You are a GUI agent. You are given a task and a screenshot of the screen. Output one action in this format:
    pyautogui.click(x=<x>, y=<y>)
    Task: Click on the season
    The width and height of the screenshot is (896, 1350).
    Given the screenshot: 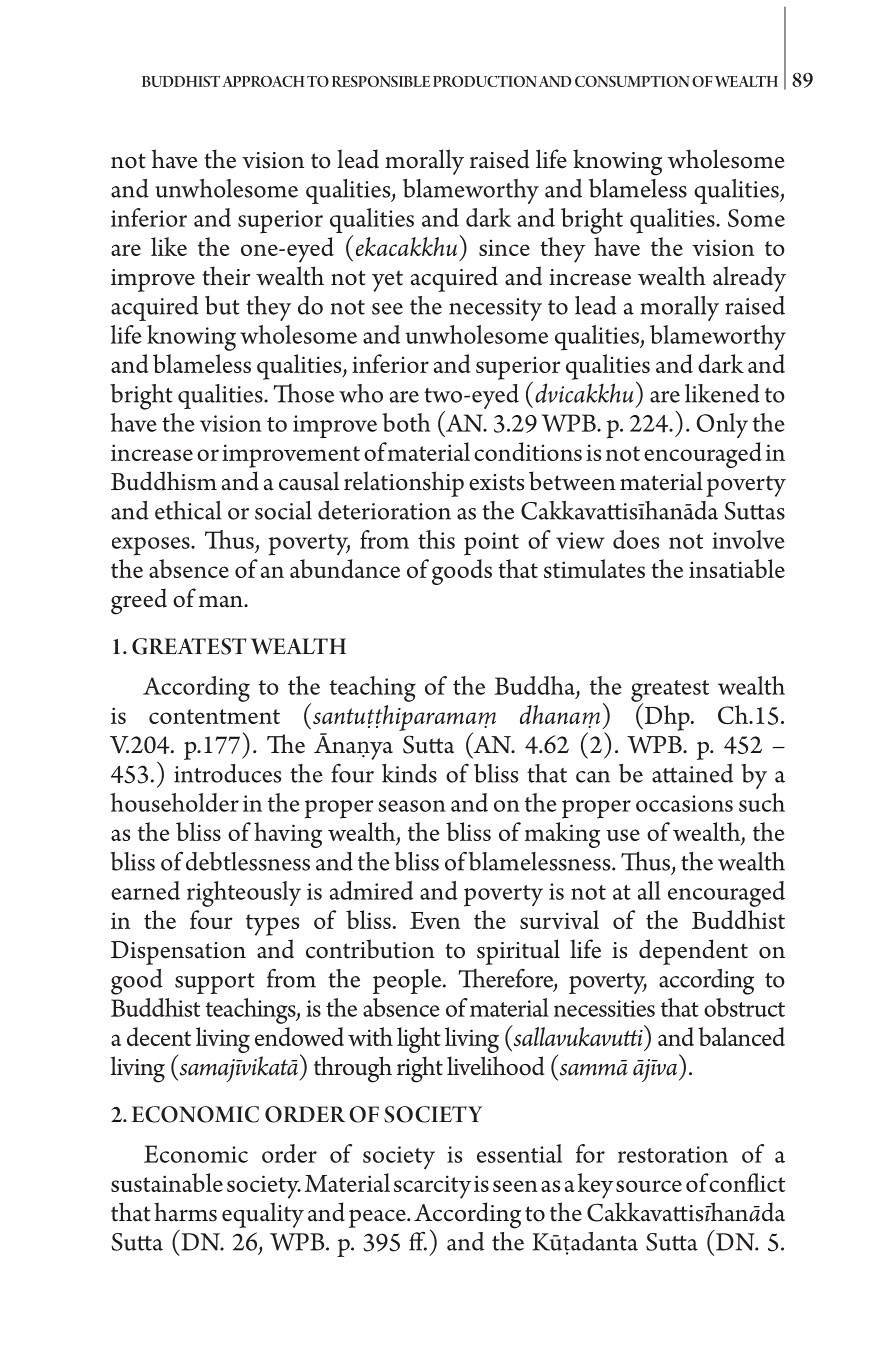 What is the action you would take?
    pyautogui.click(x=412, y=806)
